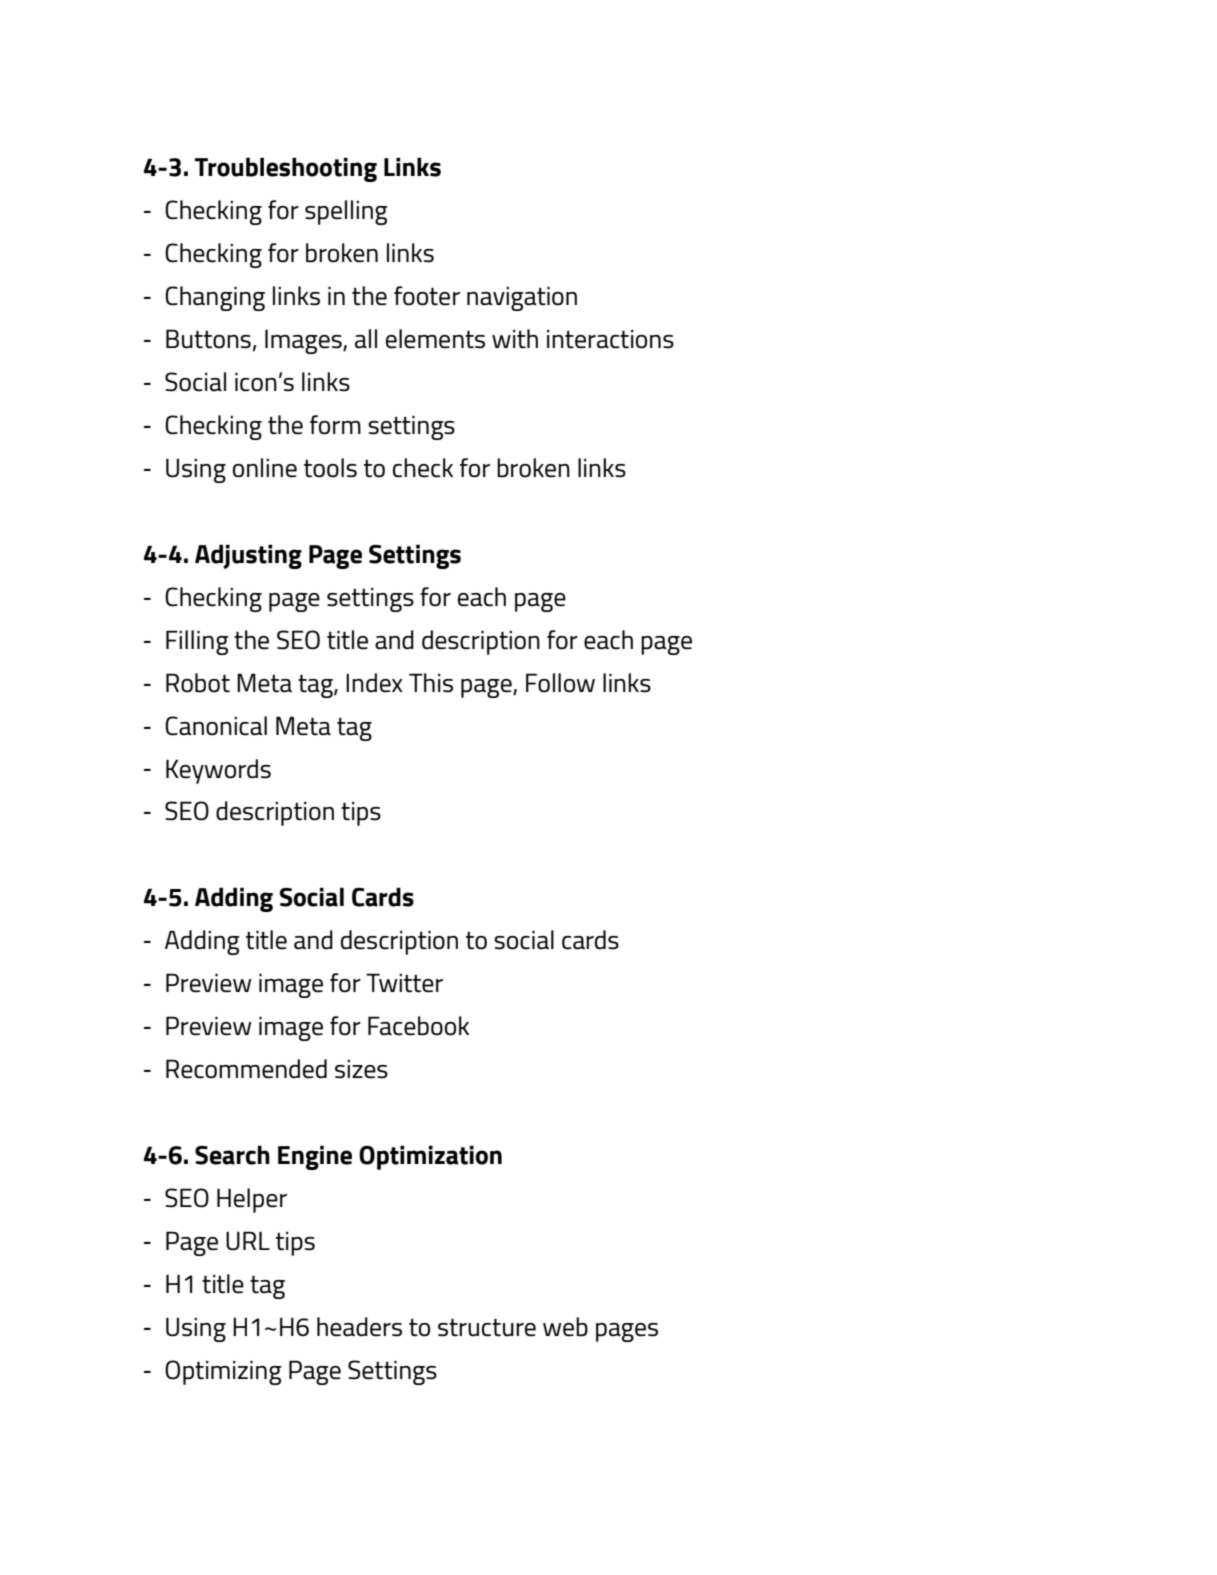  Describe the element at coordinates (515, 339) in the document. I see `with` at that location.
